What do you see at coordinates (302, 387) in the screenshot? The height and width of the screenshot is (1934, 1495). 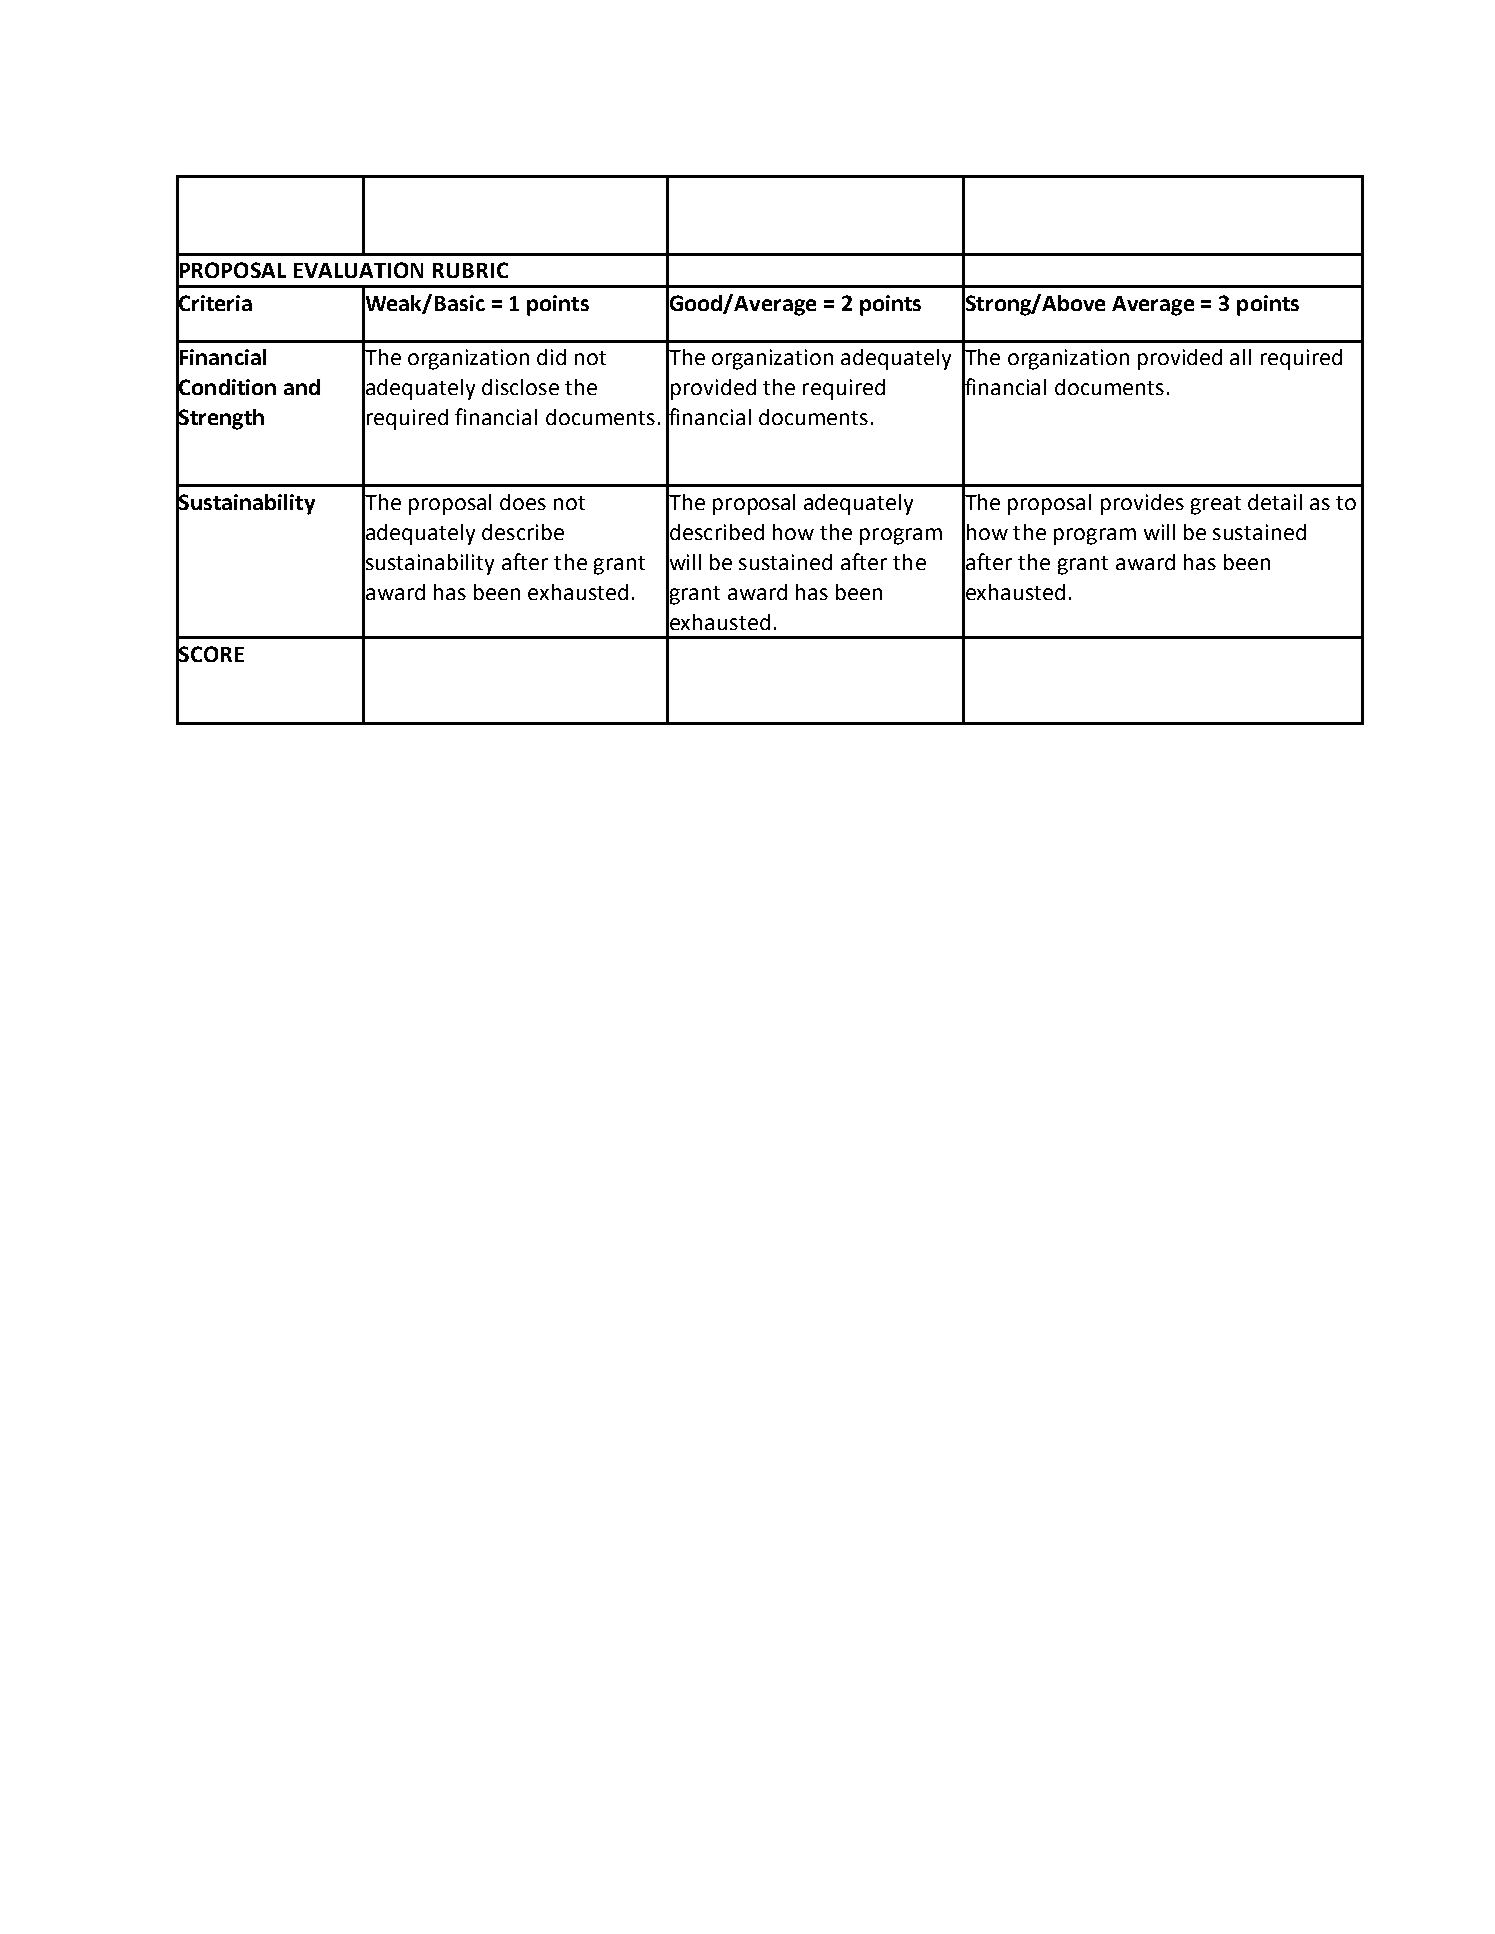 I see `and` at bounding box center [302, 387].
